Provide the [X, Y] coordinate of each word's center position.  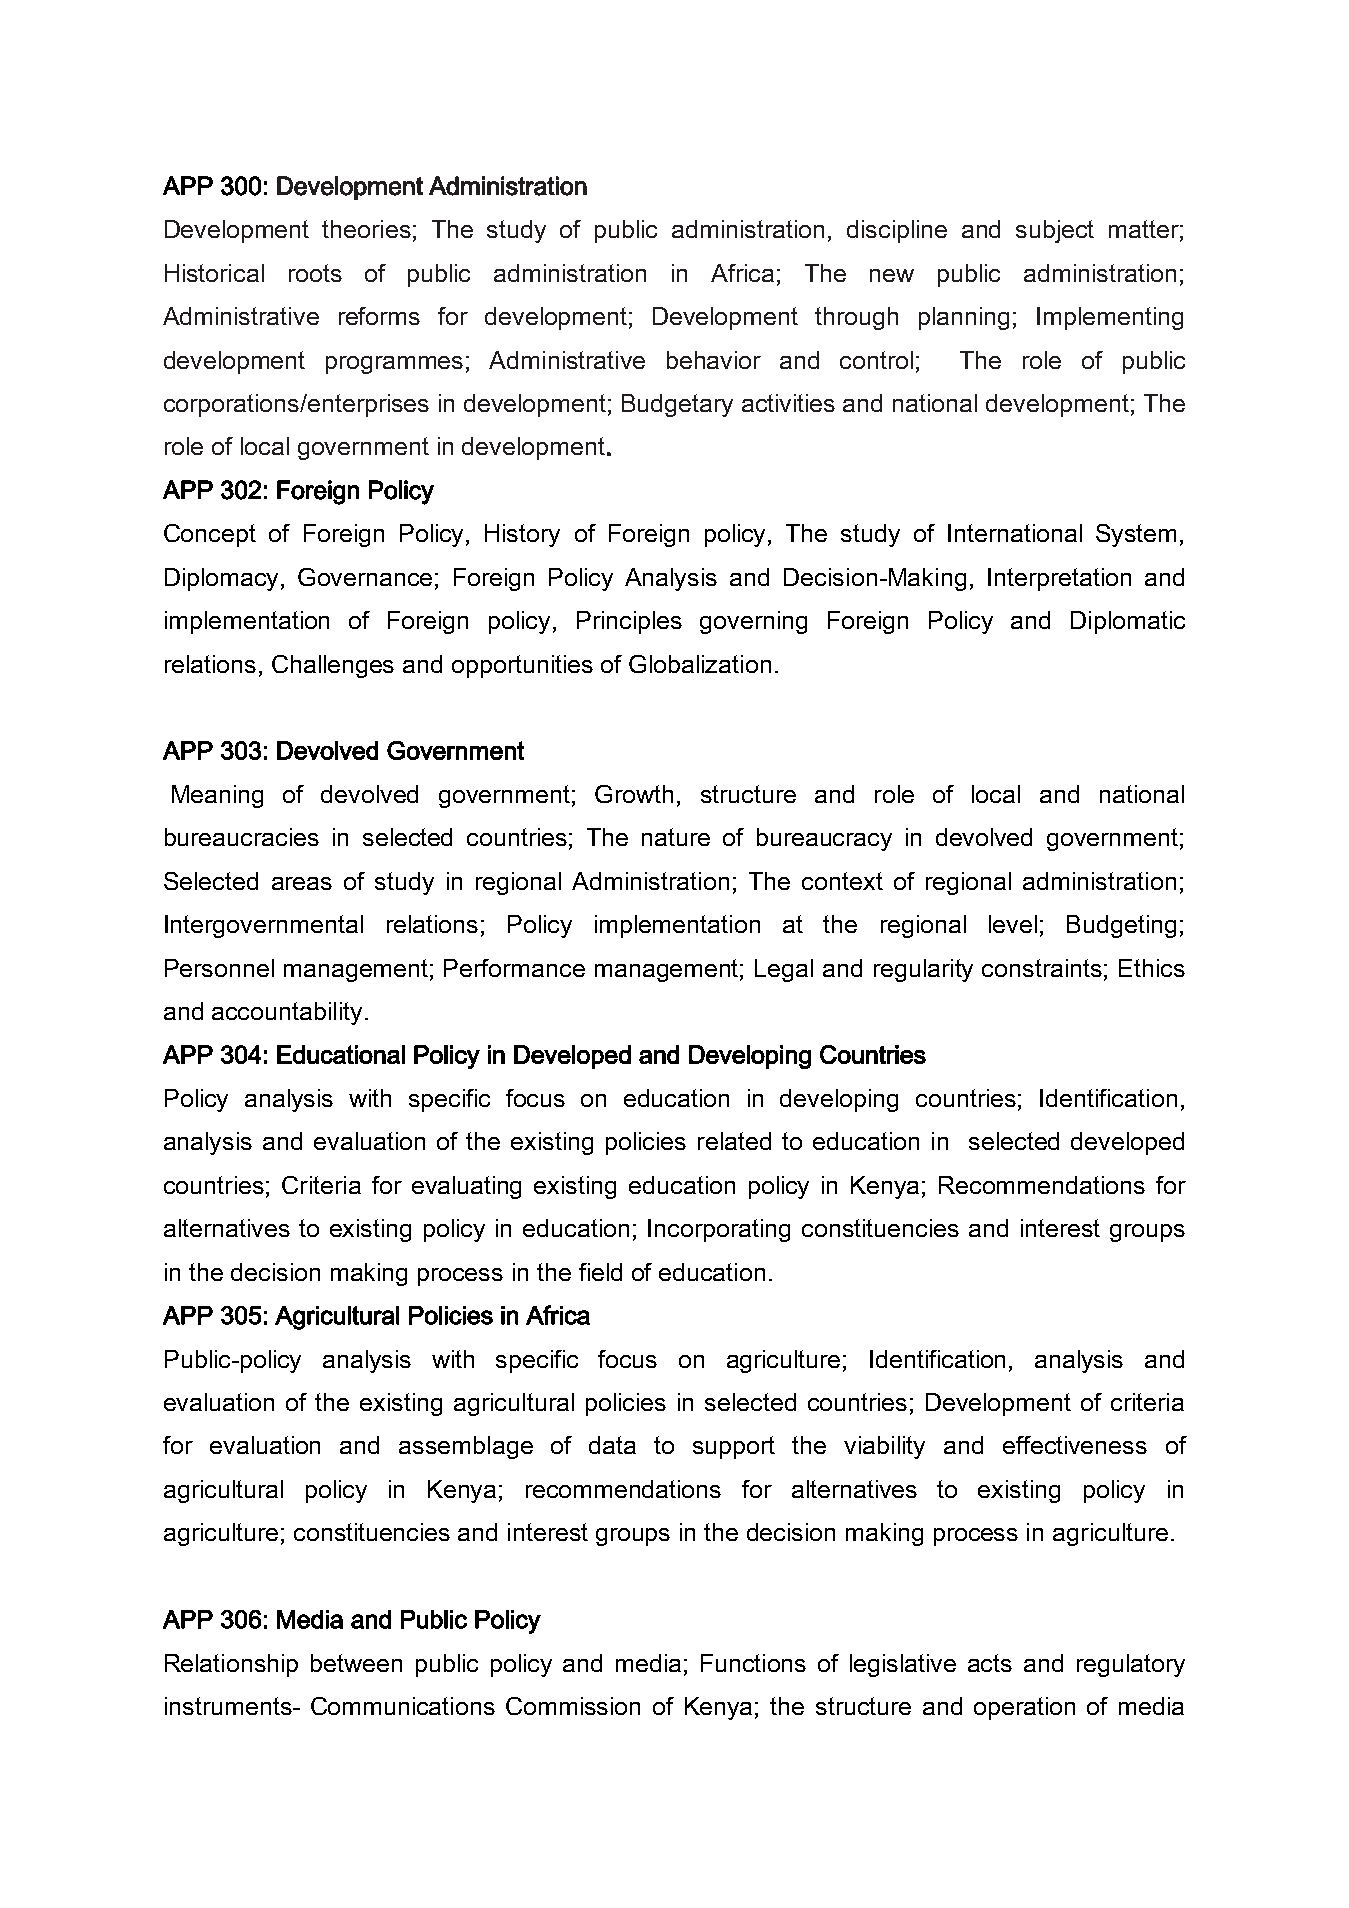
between [356, 1663]
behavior [714, 360]
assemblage [466, 1447]
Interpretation [1059, 579]
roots [315, 273]
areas [302, 883]
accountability [287, 1013]
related [734, 1141]
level [1013, 924]
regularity [923, 970]
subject [1055, 231]
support [734, 1447]
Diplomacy [223, 579]
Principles [629, 622]
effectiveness [1075, 1445]
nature [676, 837]
